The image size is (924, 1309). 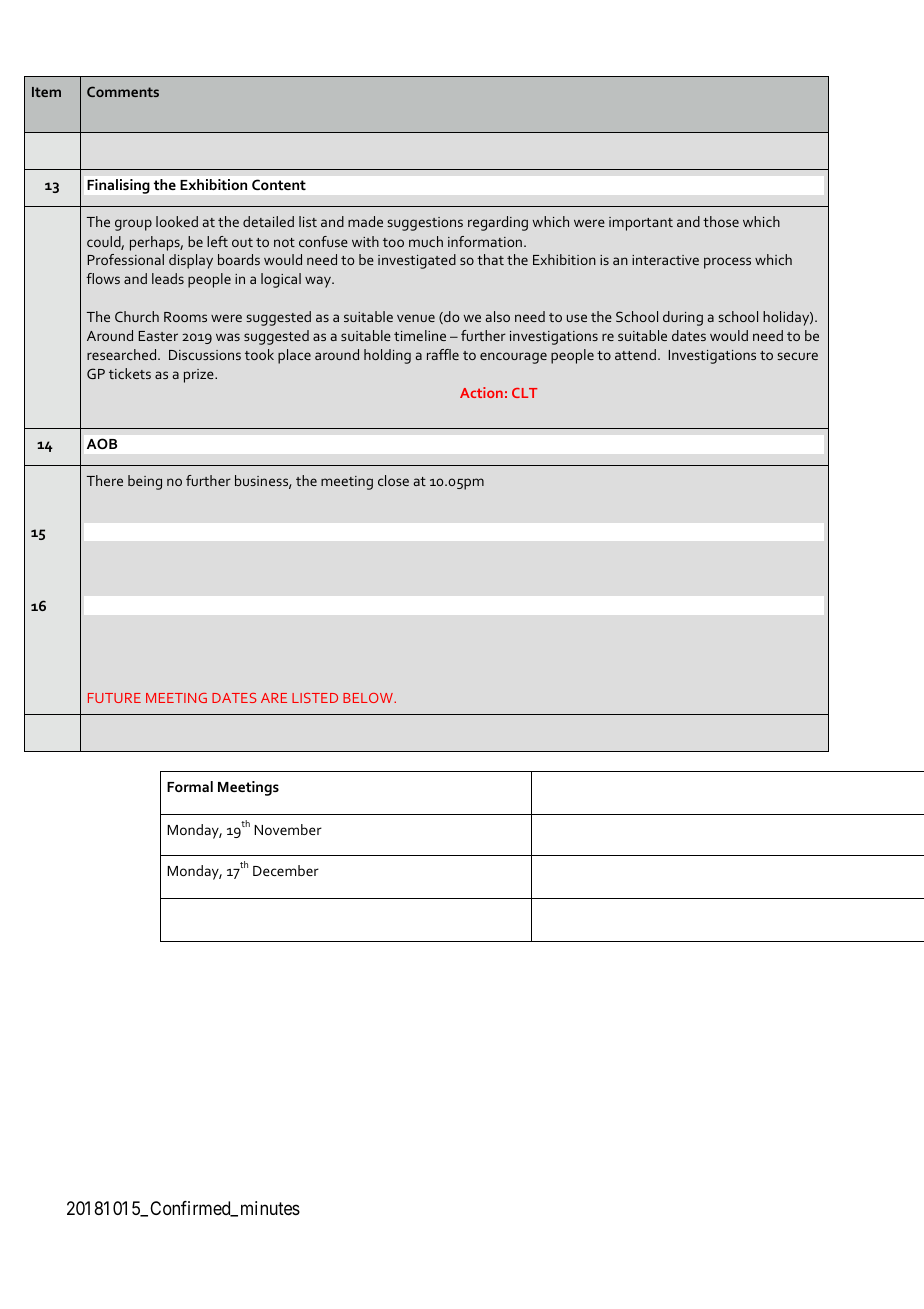 I want to click on investigated, so click(x=417, y=261).
